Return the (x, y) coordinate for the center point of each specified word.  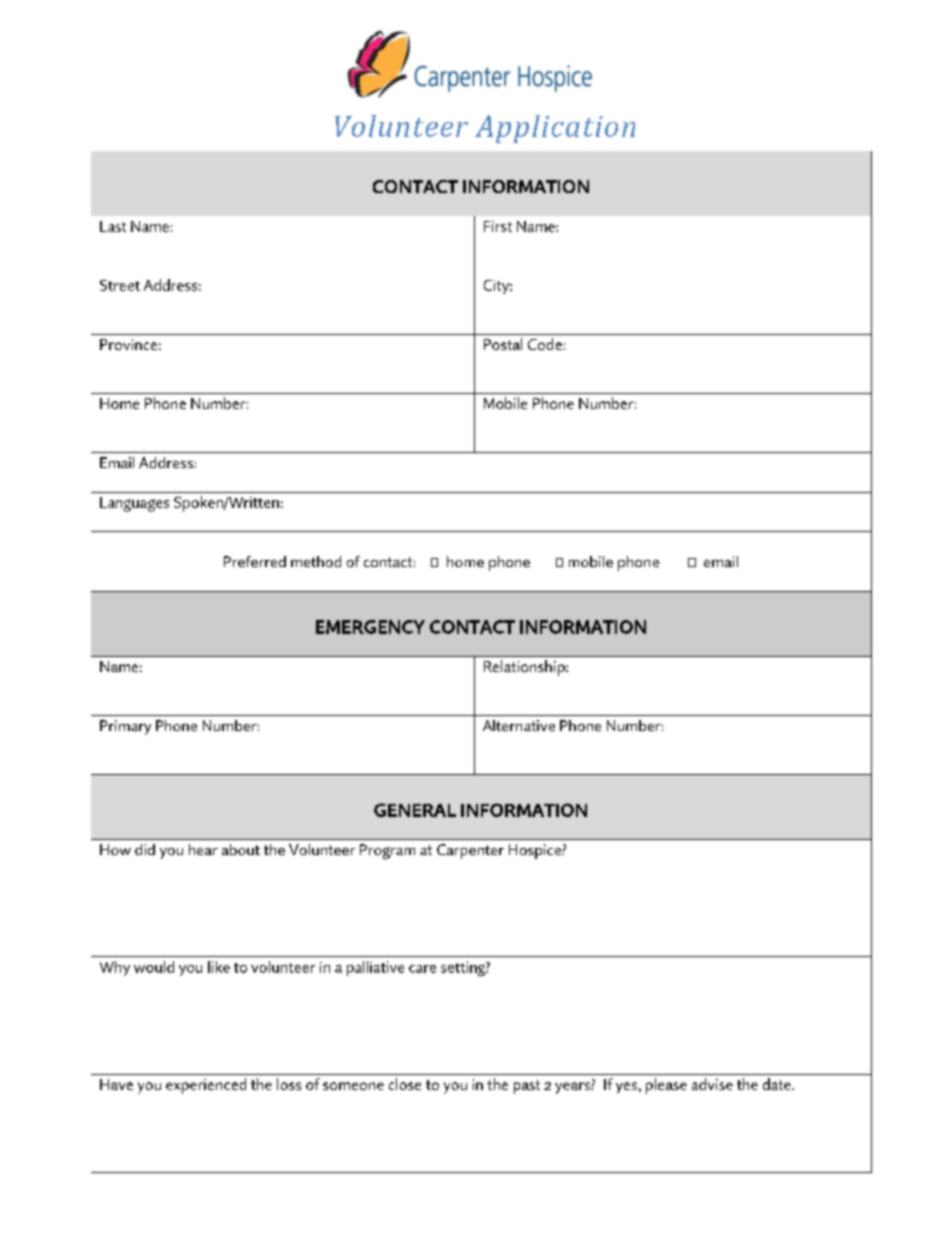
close (405, 1084)
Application (555, 129)
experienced (206, 1086)
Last (113, 226)
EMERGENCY (370, 627)
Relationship (525, 668)
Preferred (255, 561)
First (498, 226)
